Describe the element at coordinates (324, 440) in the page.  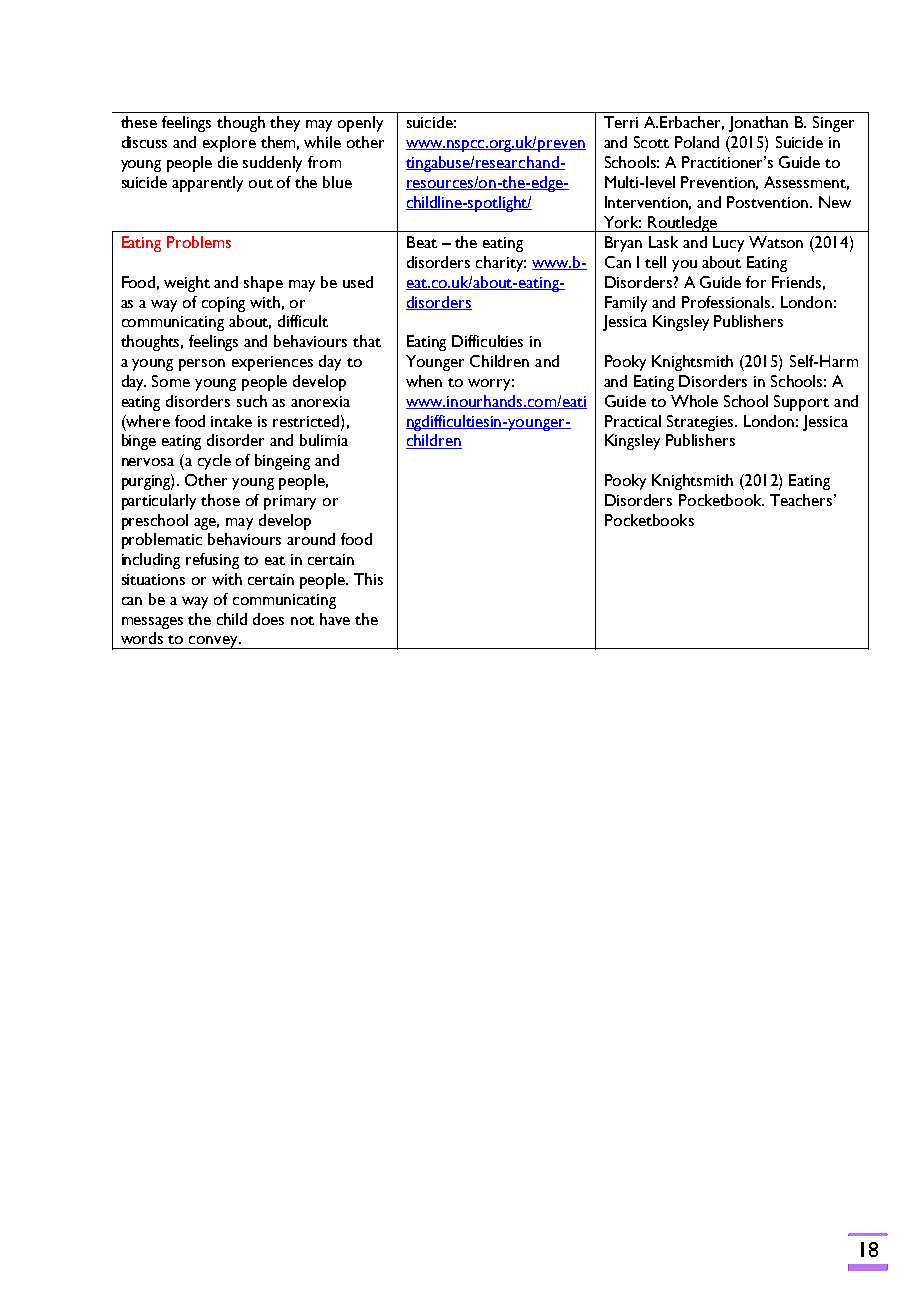
I see `bulimia` at that location.
